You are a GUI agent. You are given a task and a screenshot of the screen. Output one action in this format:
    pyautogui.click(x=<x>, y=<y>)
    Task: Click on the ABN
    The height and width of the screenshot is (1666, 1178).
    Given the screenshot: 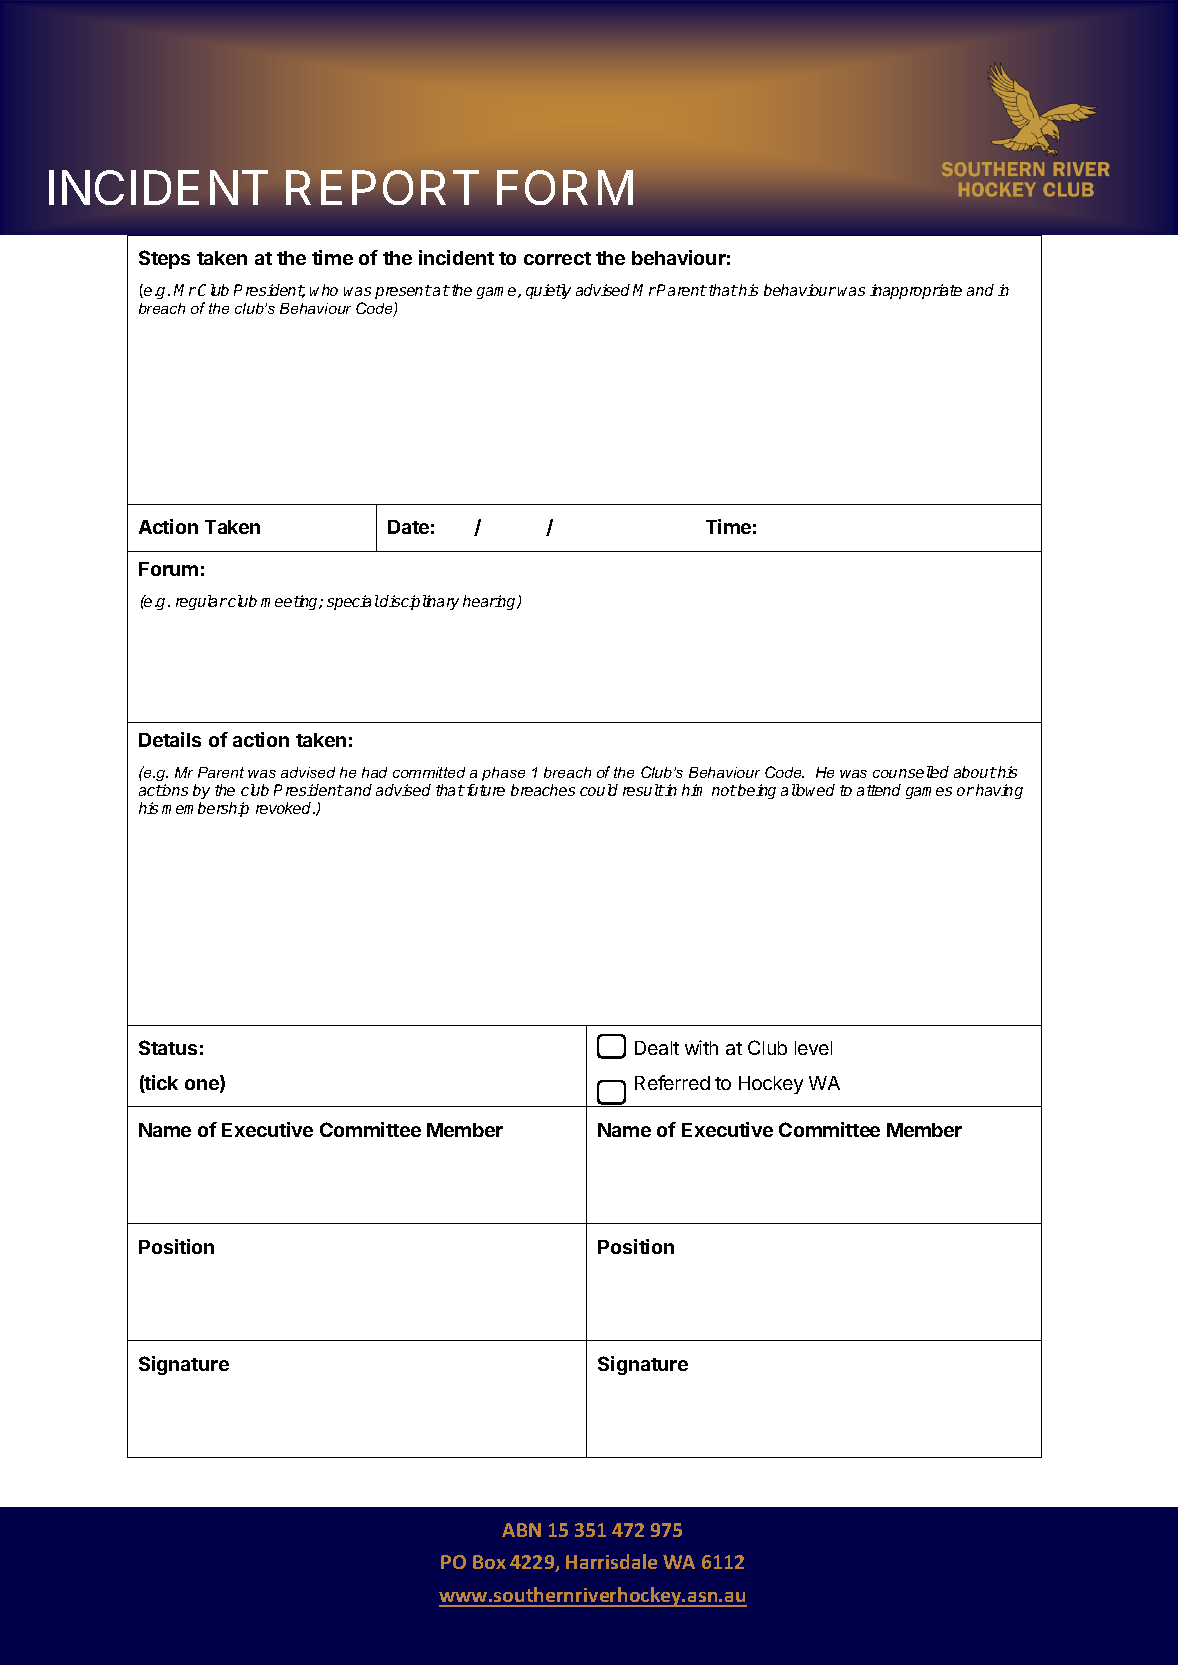 What is the action you would take?
    pyautogui.click(x=521, y=1530)
